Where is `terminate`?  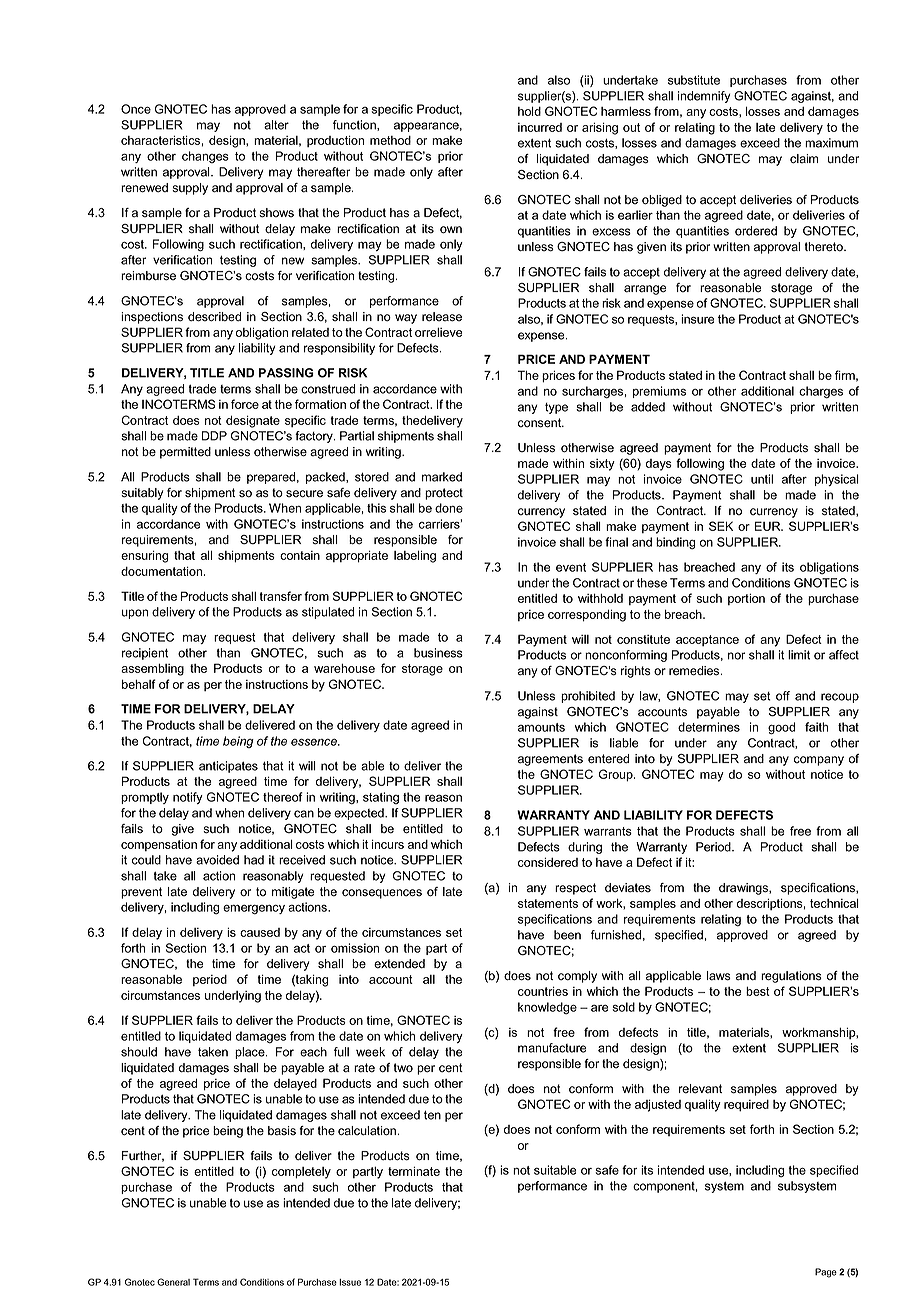
terminate is located at coordinates (414, 1171).
